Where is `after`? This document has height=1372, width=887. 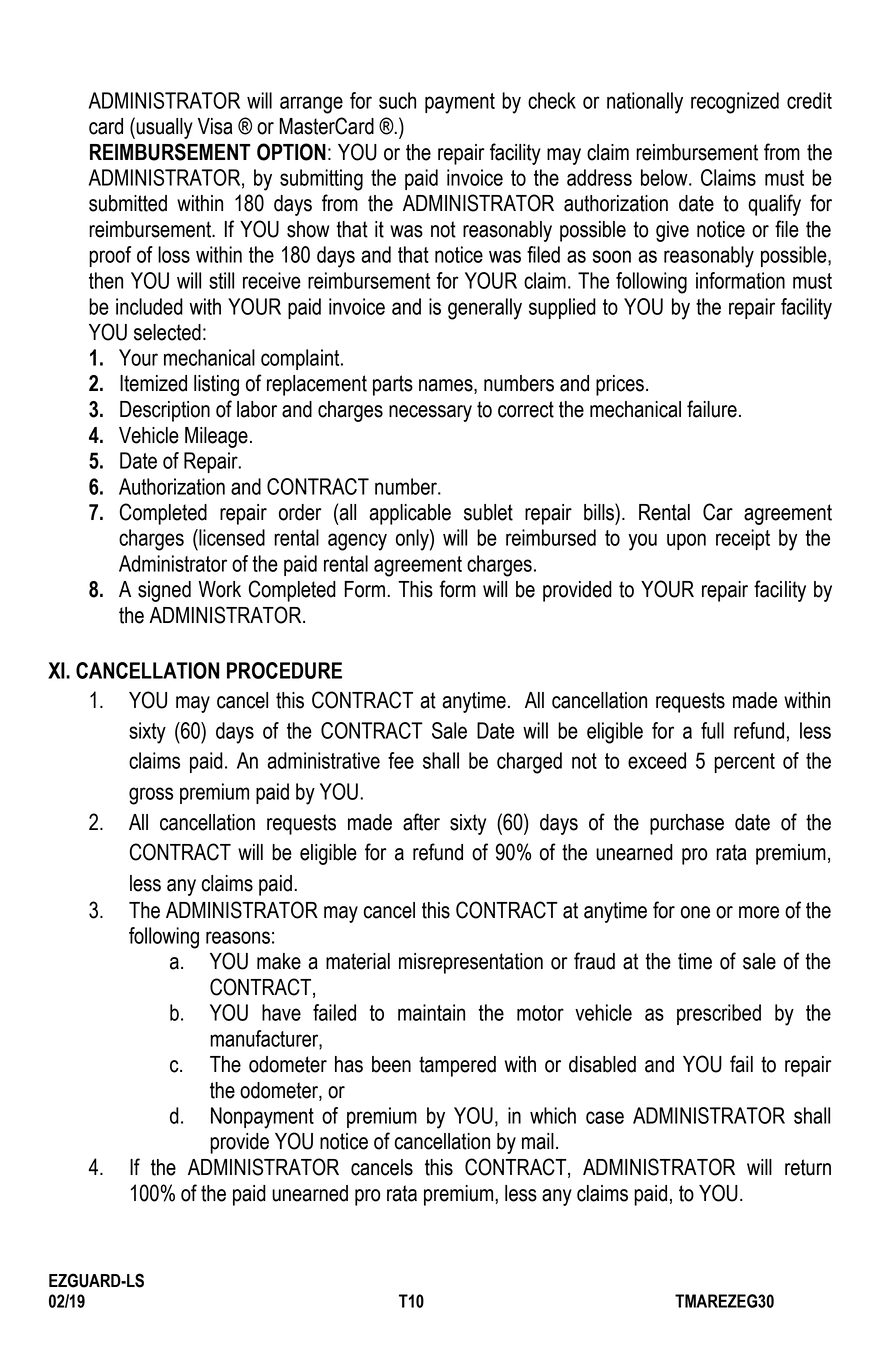 after is located at coordinates (421, 822).
